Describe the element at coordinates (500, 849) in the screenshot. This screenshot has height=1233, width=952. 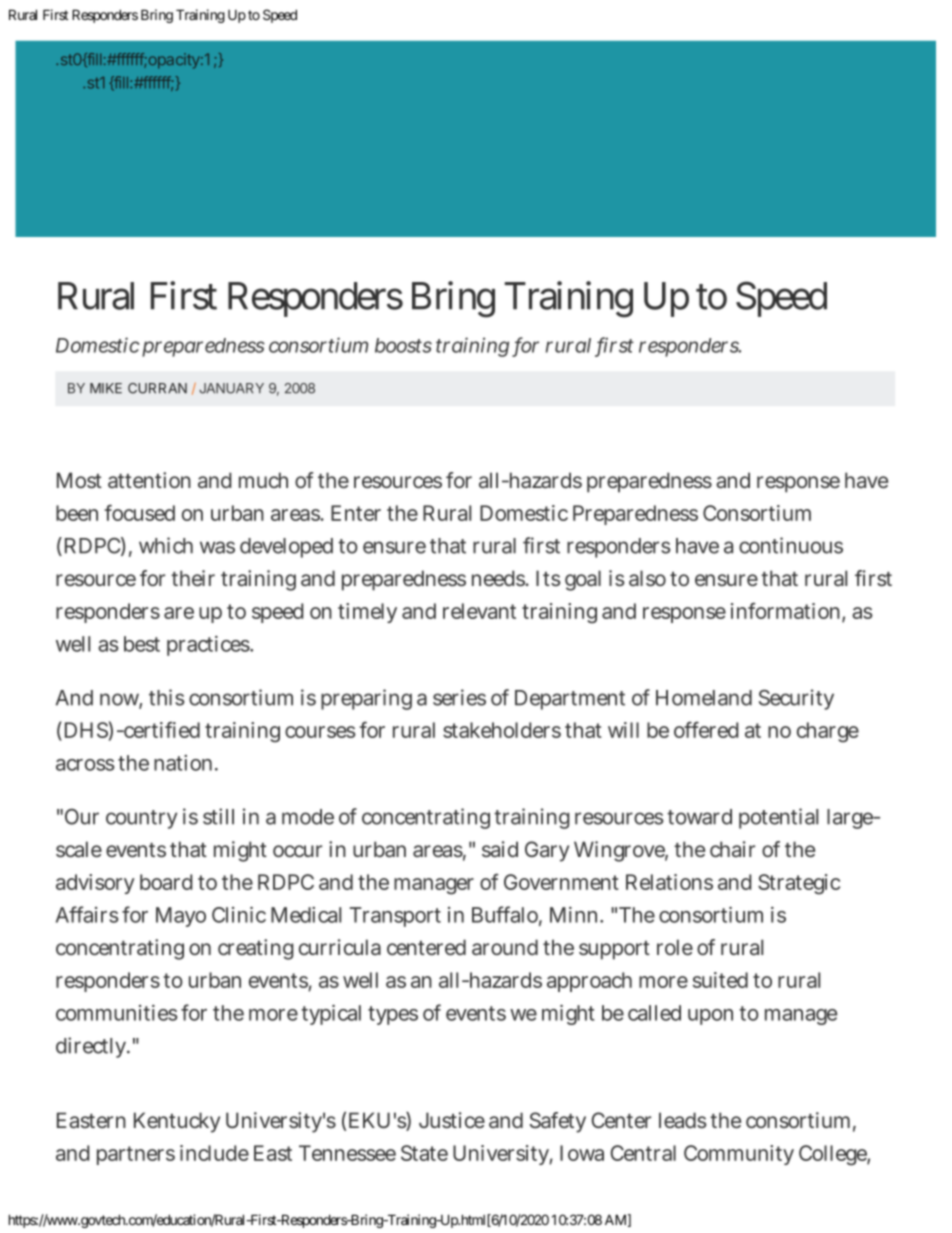
I see `said` at that location.
